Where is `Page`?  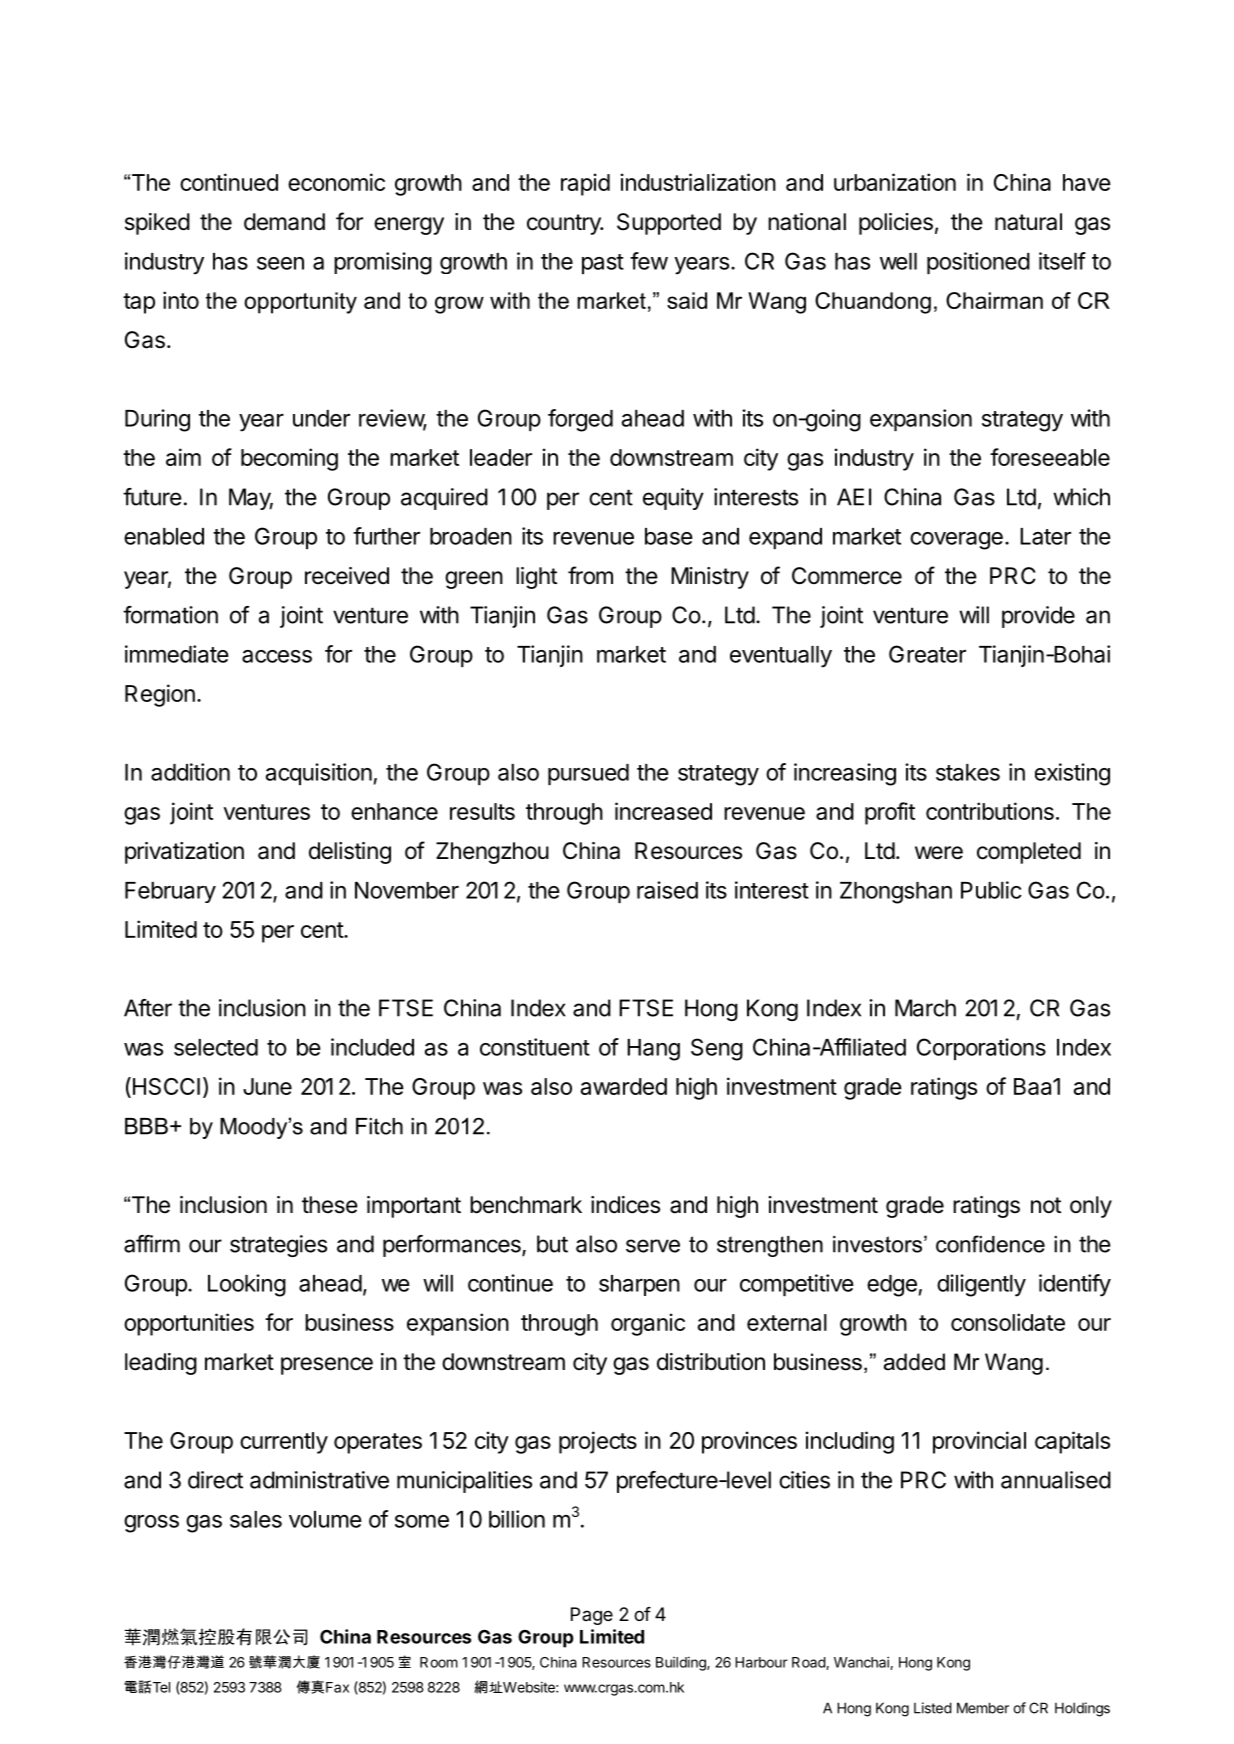 Page is located at coordinates (592, 1616).
